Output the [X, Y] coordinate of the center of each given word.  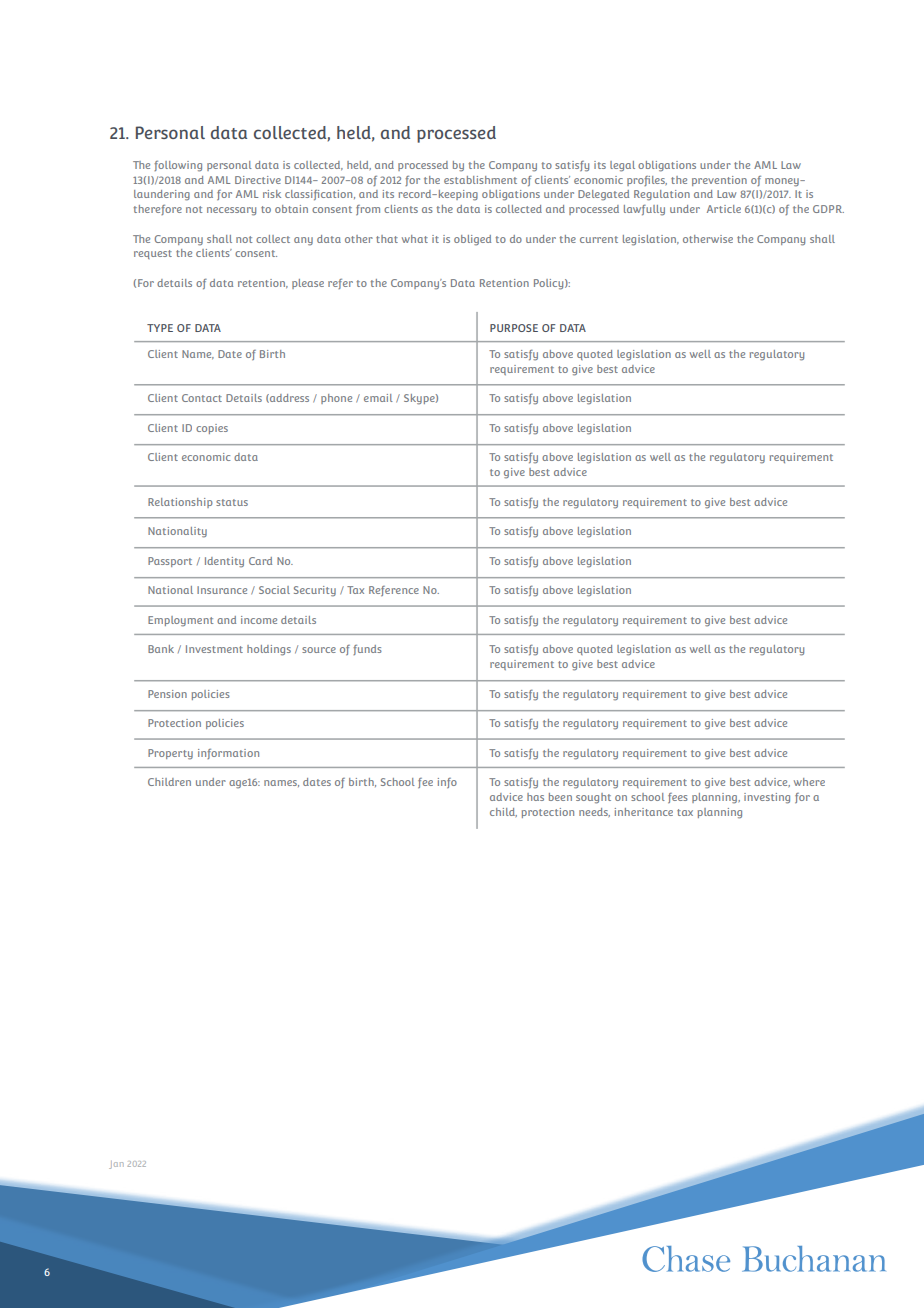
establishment [480, 180]
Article [724, 209]
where [809, 782]
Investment [214, 649]
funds [367, 650]
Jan [116, 1165]
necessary [231, 211]
